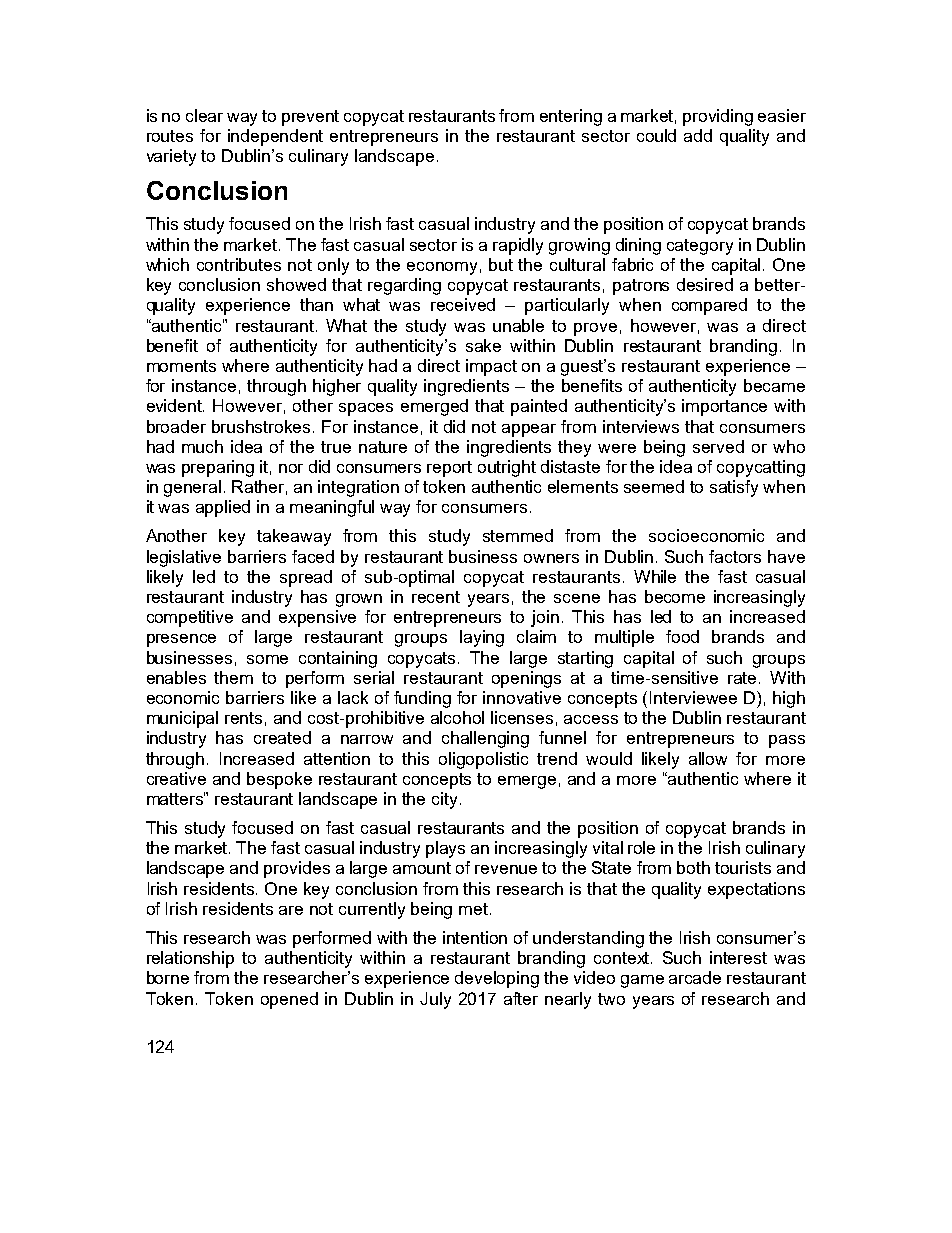 The image size is (952, 1233). I want to click on relationship, so click(190, 959).
